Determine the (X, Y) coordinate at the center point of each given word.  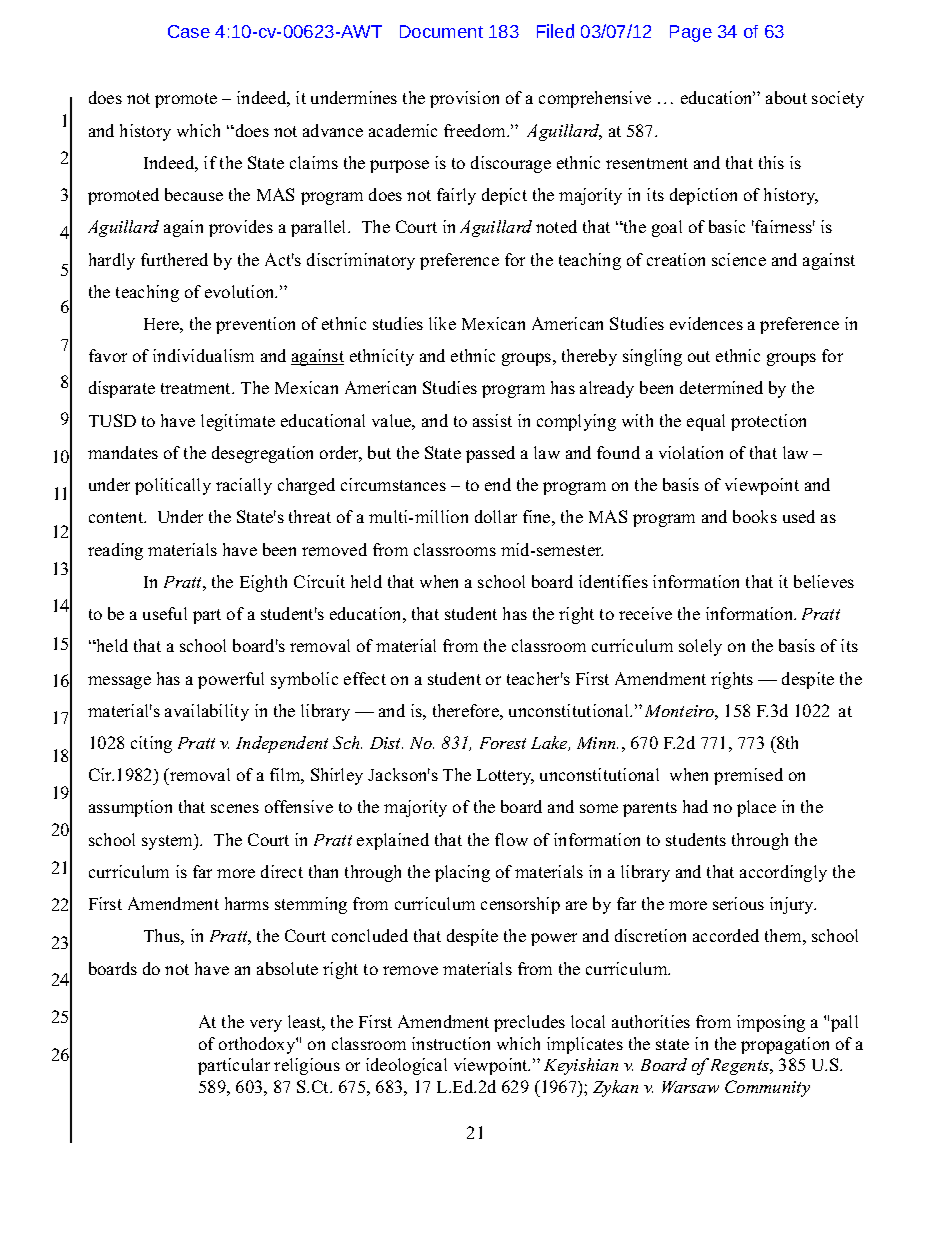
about (786, 97)
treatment (197, 388)
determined (721, 387)
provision (464, 99)
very (266, 1025)
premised (748, 776)
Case (189, 31)
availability (207, 712)
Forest (503, 743)
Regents (741, 1067)
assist (492, 420)
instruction (451, 1043)
